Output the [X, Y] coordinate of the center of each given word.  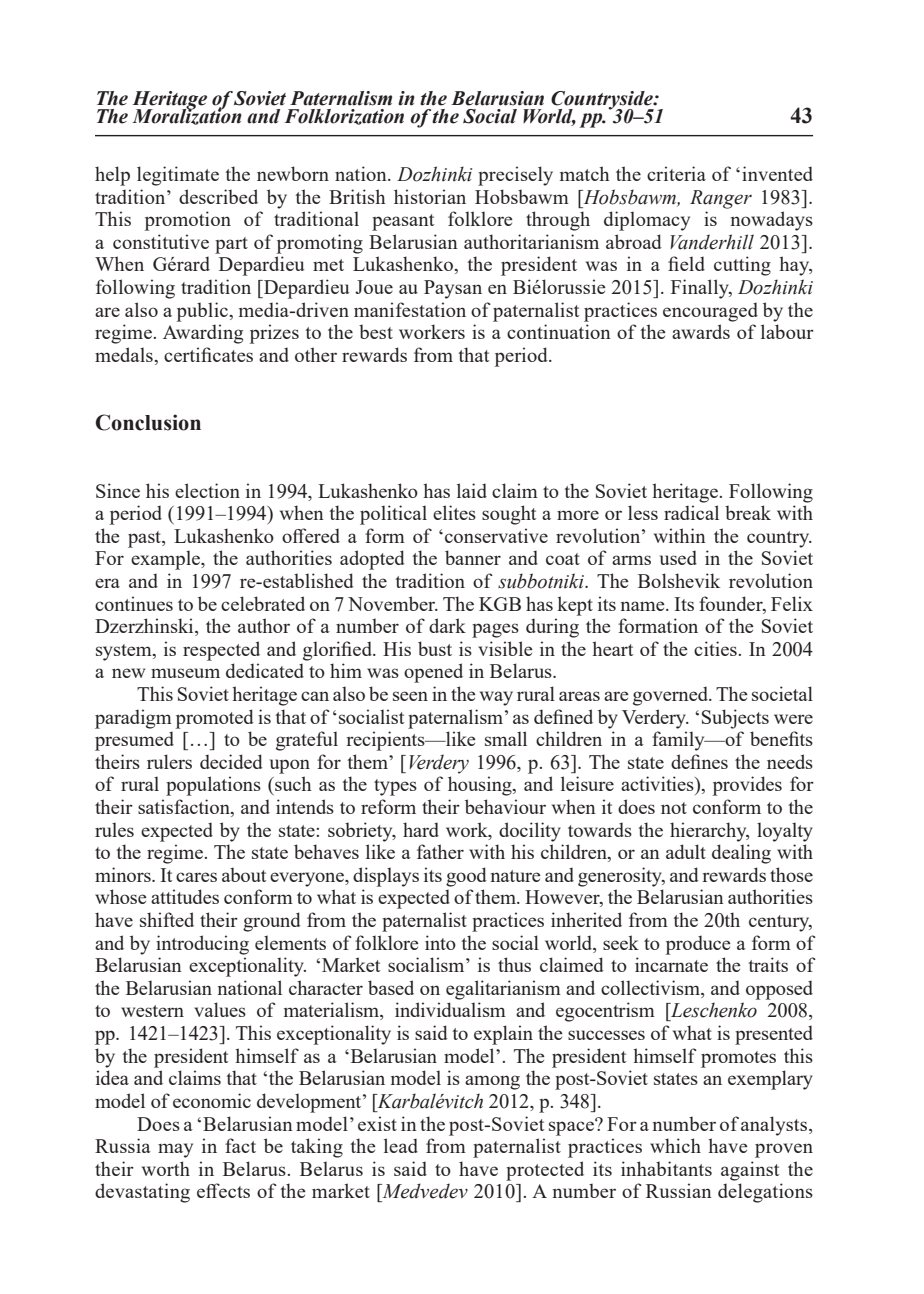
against [750, 1171]
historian [430, 196]
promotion [188, 221]
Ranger [721, 199]
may [175, 1150]
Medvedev [424, 1191]
